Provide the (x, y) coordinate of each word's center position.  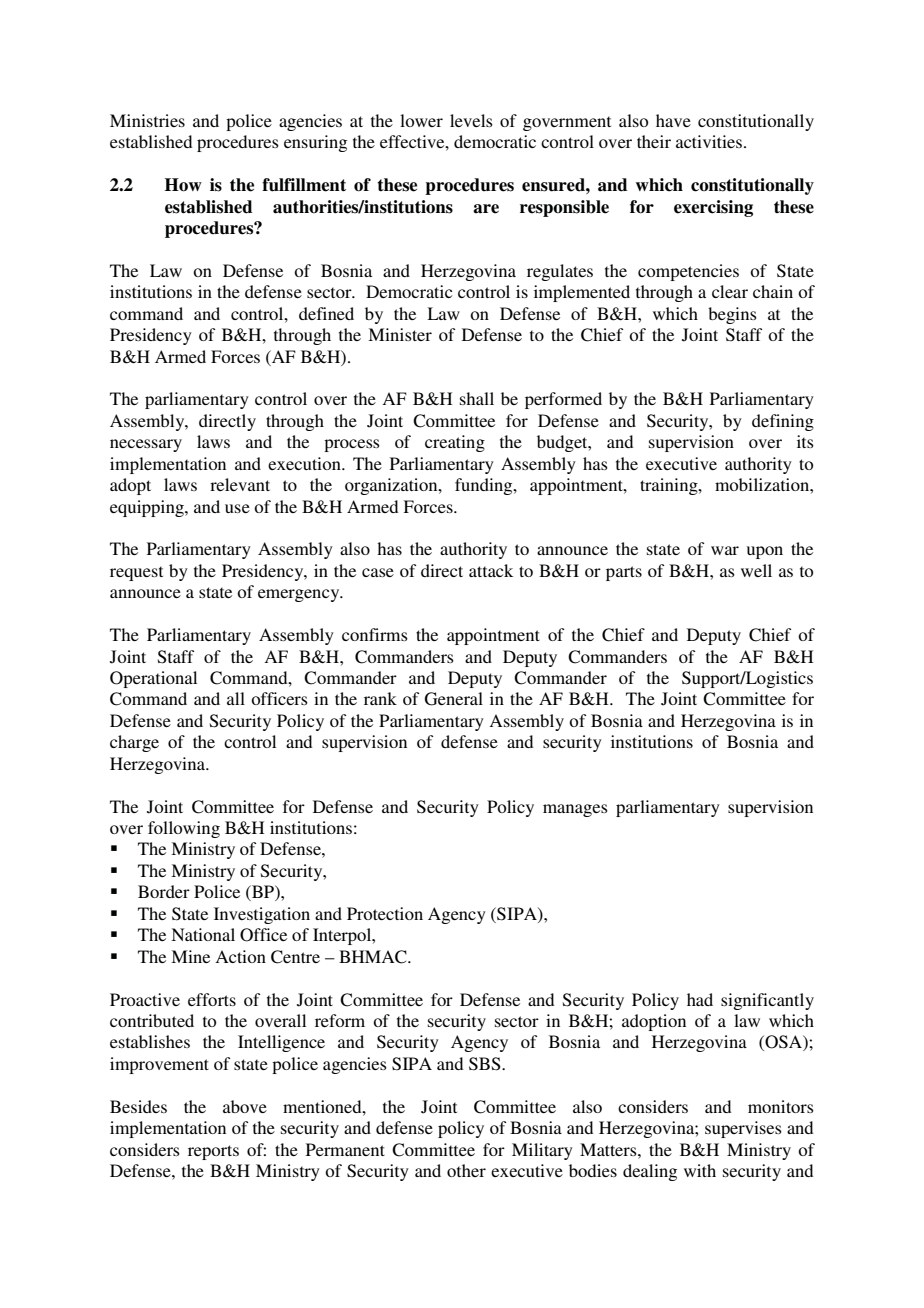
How (183, 185)
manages (575, 810)
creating (455, 443)
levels (471, 120)
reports (213, 1152)
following (184, 829)
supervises (743, 1129)
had (700, 999)
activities (709, 141)
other (466, 1170)
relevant (240, 484)
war (725, 550)
